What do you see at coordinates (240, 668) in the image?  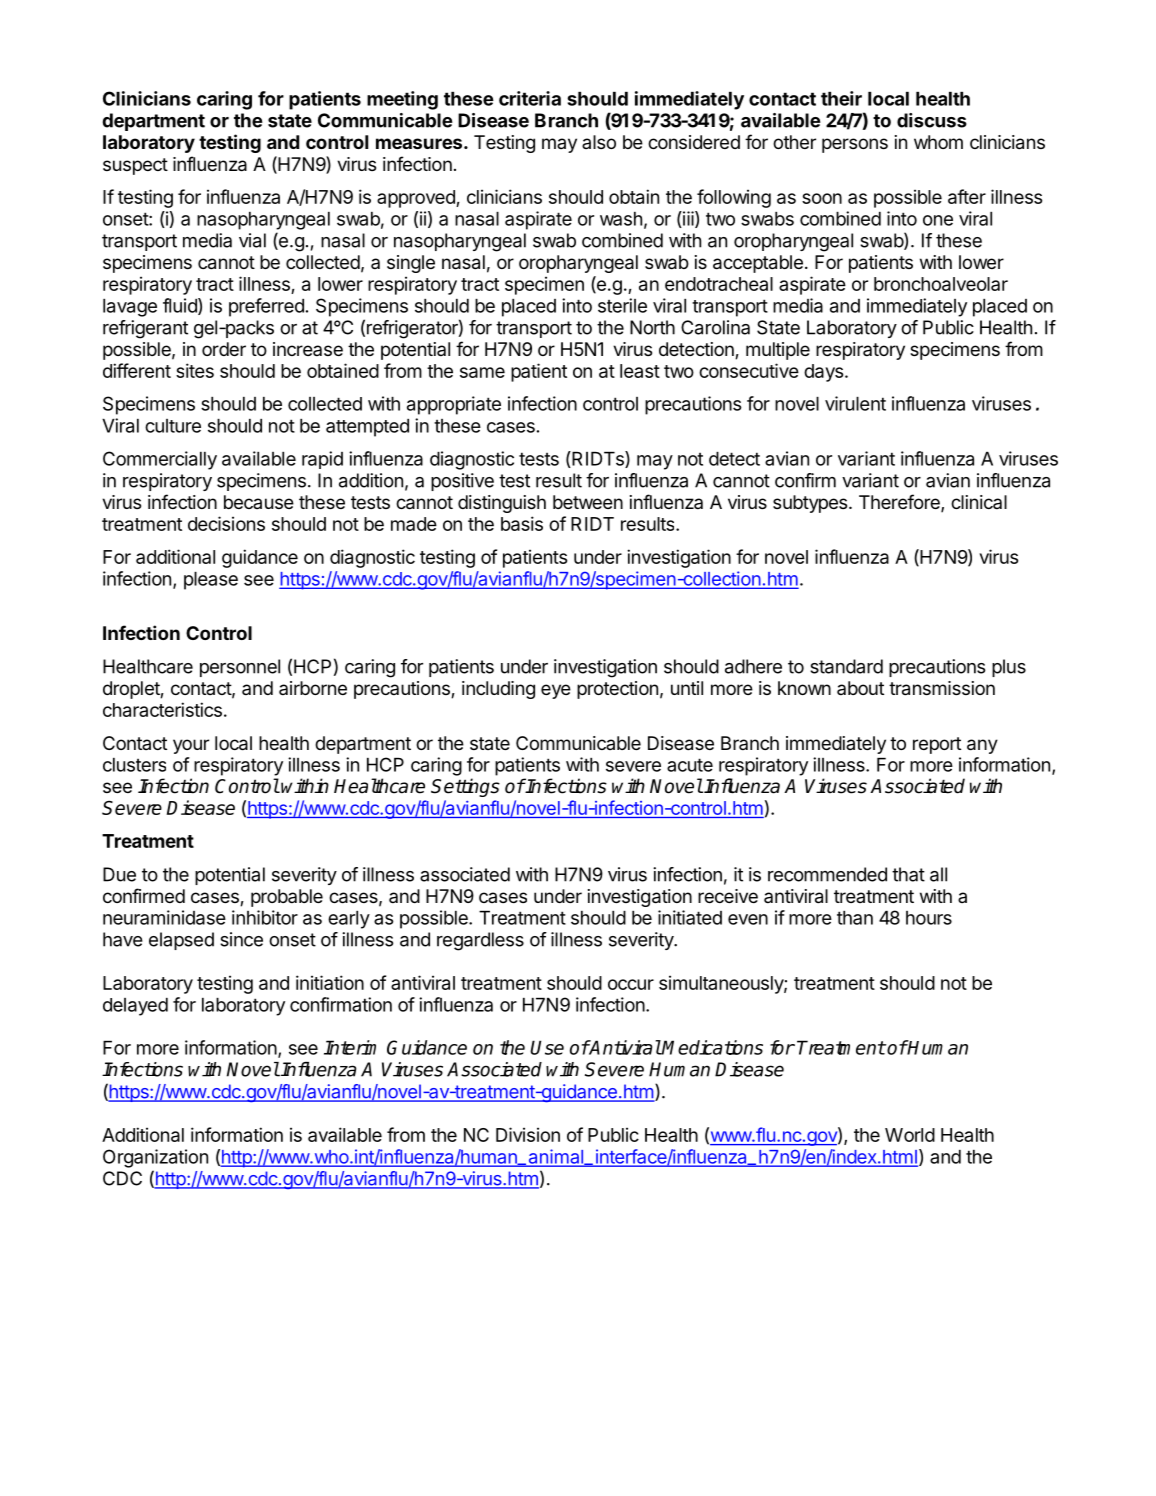 I see `personnel` at bounding box center [240, 668].
